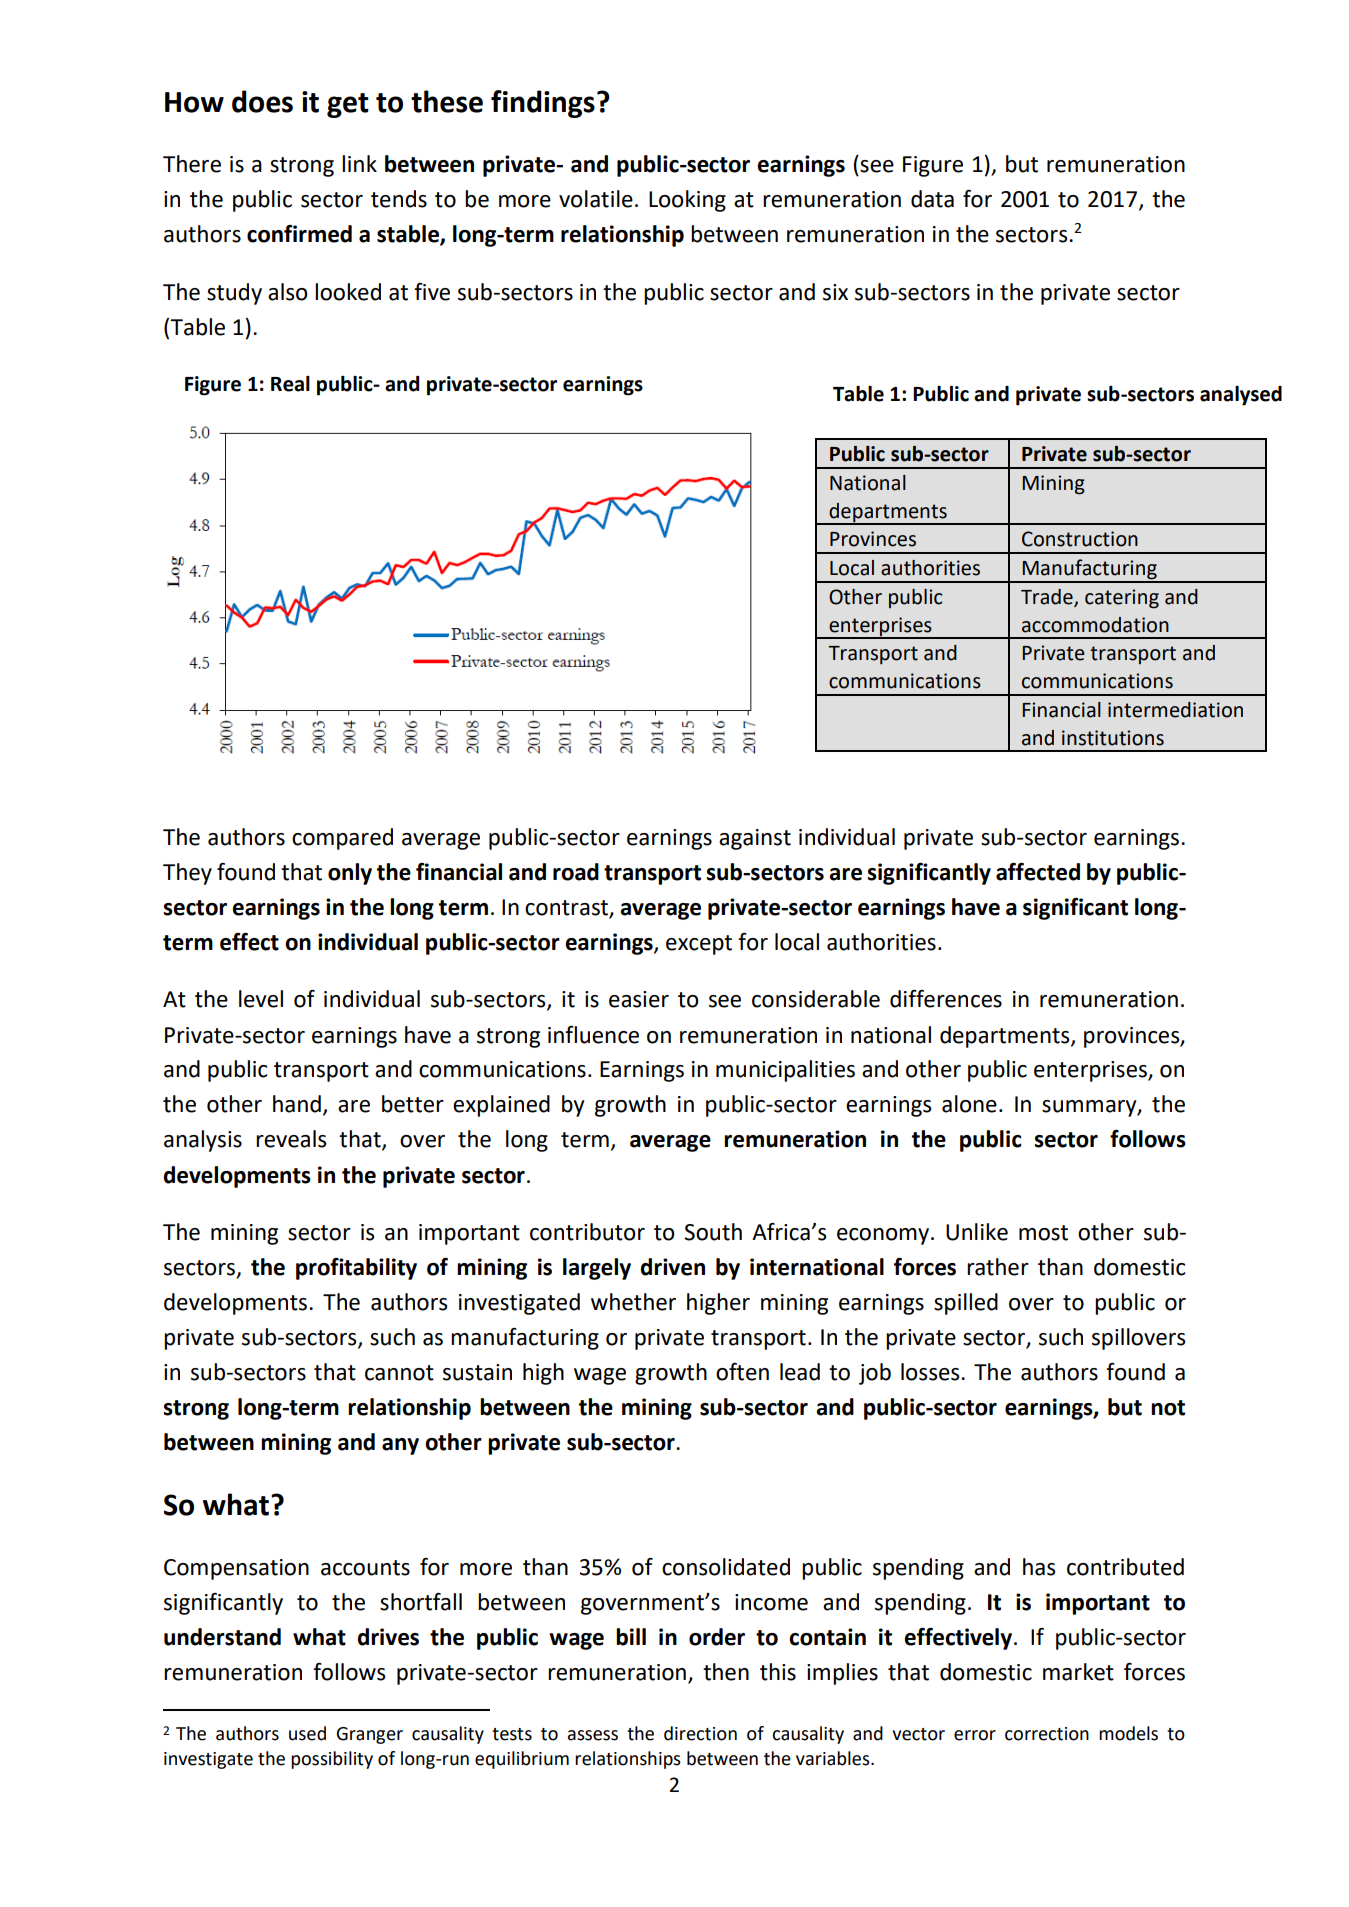  Describe the element at coordinates (359, 163) in the image. I see `link` at that location.
